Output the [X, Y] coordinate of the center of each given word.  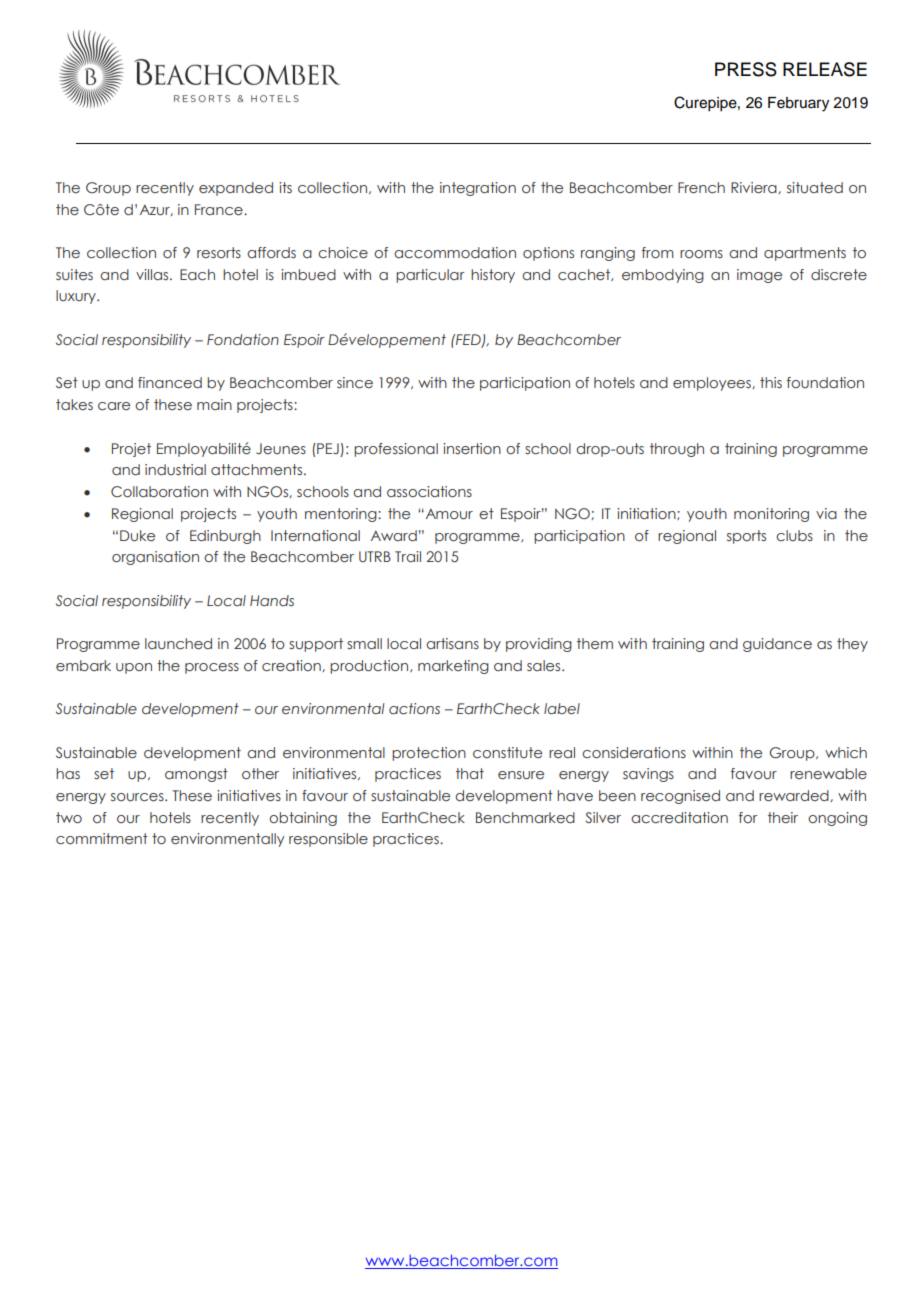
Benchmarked [525, 817]
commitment [102, 838]
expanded [236, 189]
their [783, 817]
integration [478, 189]
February [798, 104]
